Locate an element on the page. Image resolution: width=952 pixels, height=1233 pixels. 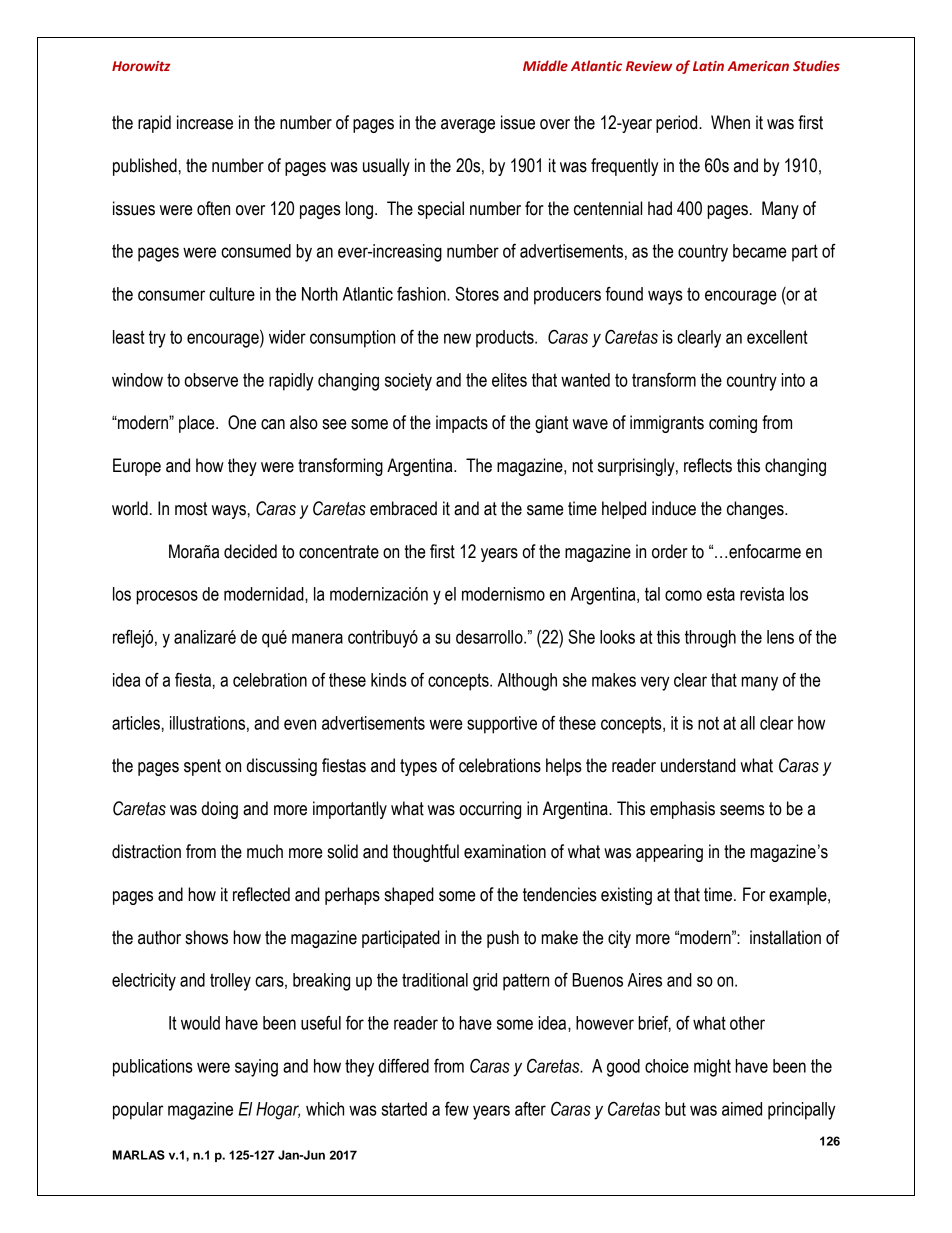
few is located at coordinates (457, 1108).
